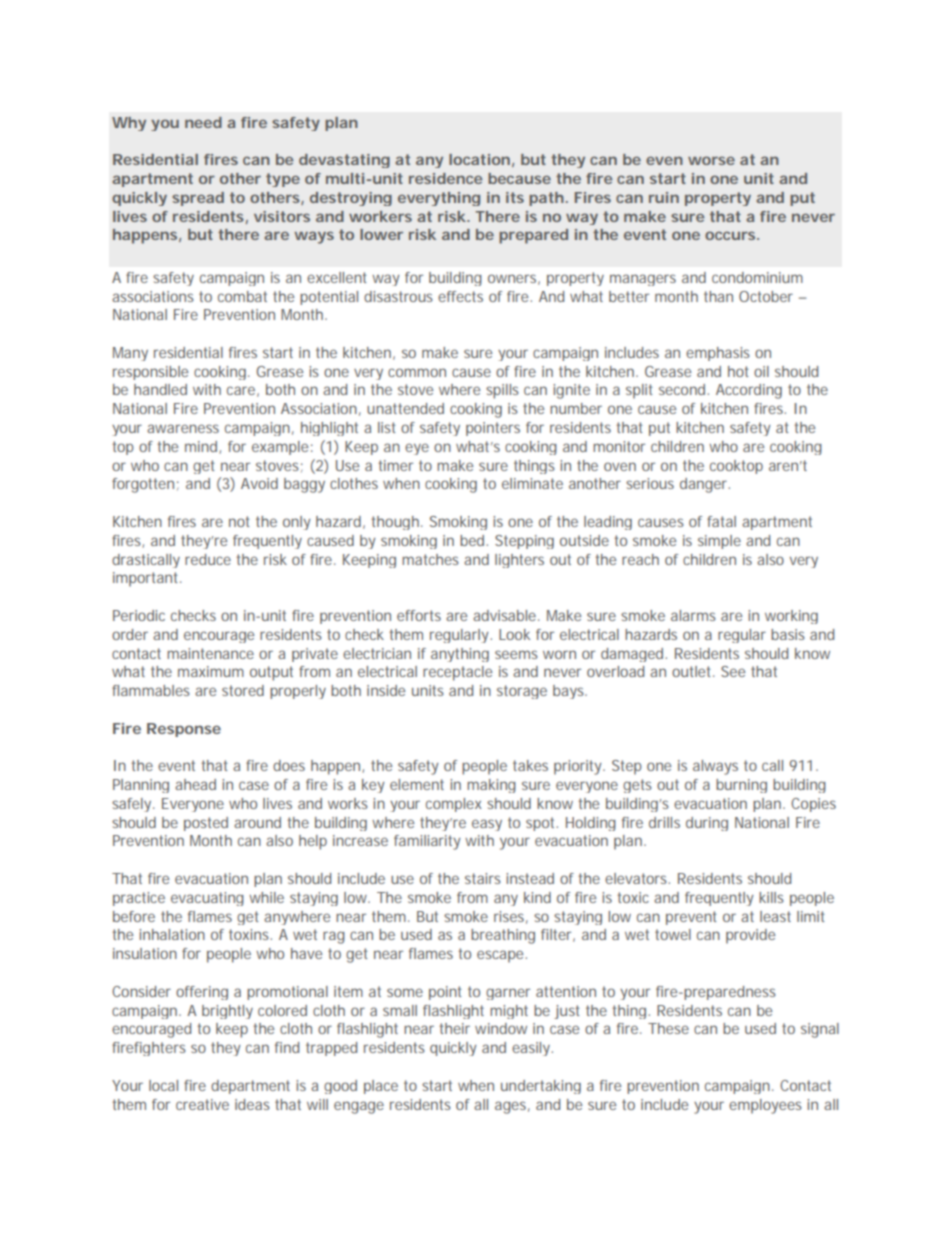 The width and height of the screenshot is (952, 1233). What do you see at coordinates (283, 180) in the screenshot?
I see `type` at bounding box center [283, 180].
